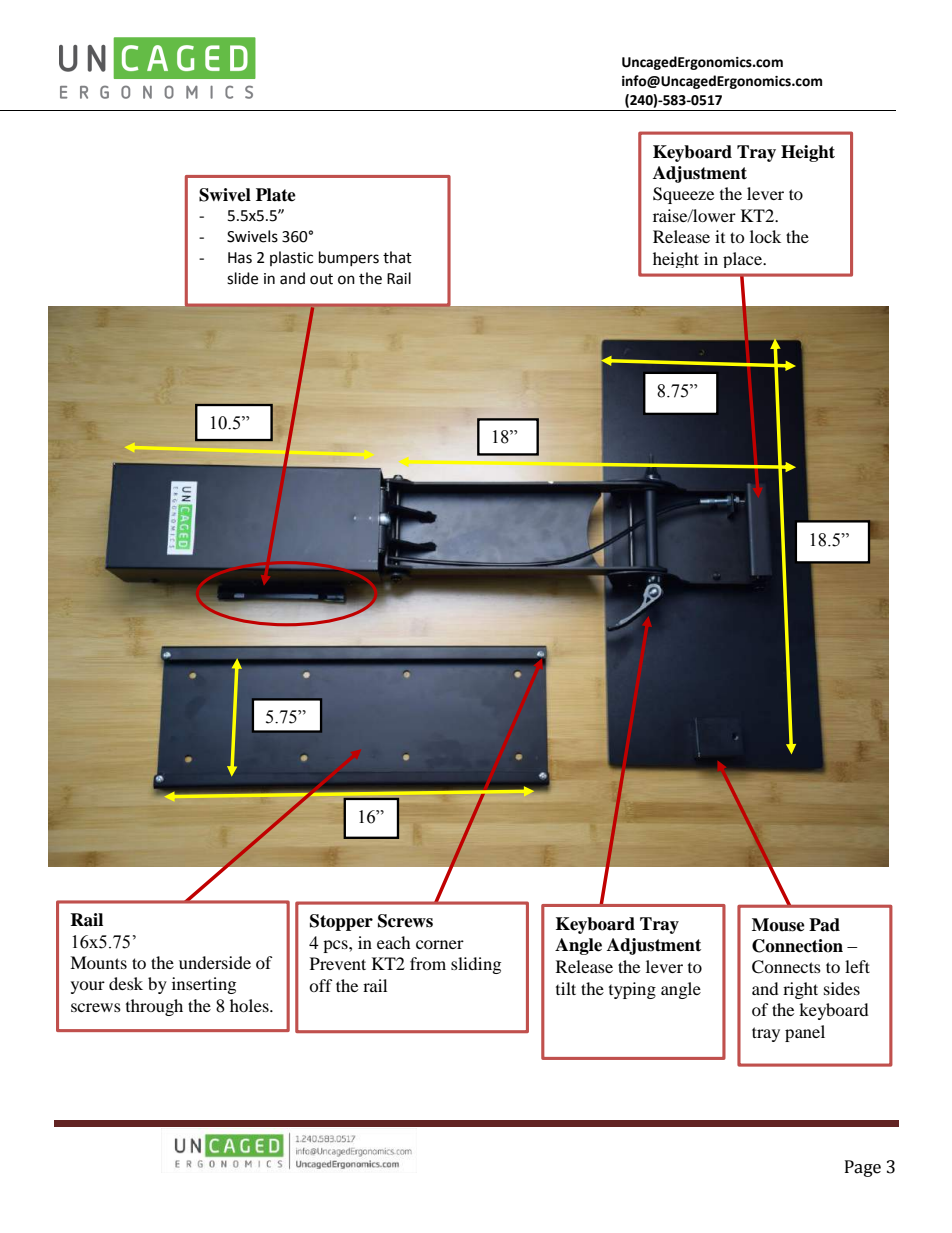  What do you see at coordinates (291, 258) in the screenshot?
I see `plastic` at bounding box center [291, 258].
